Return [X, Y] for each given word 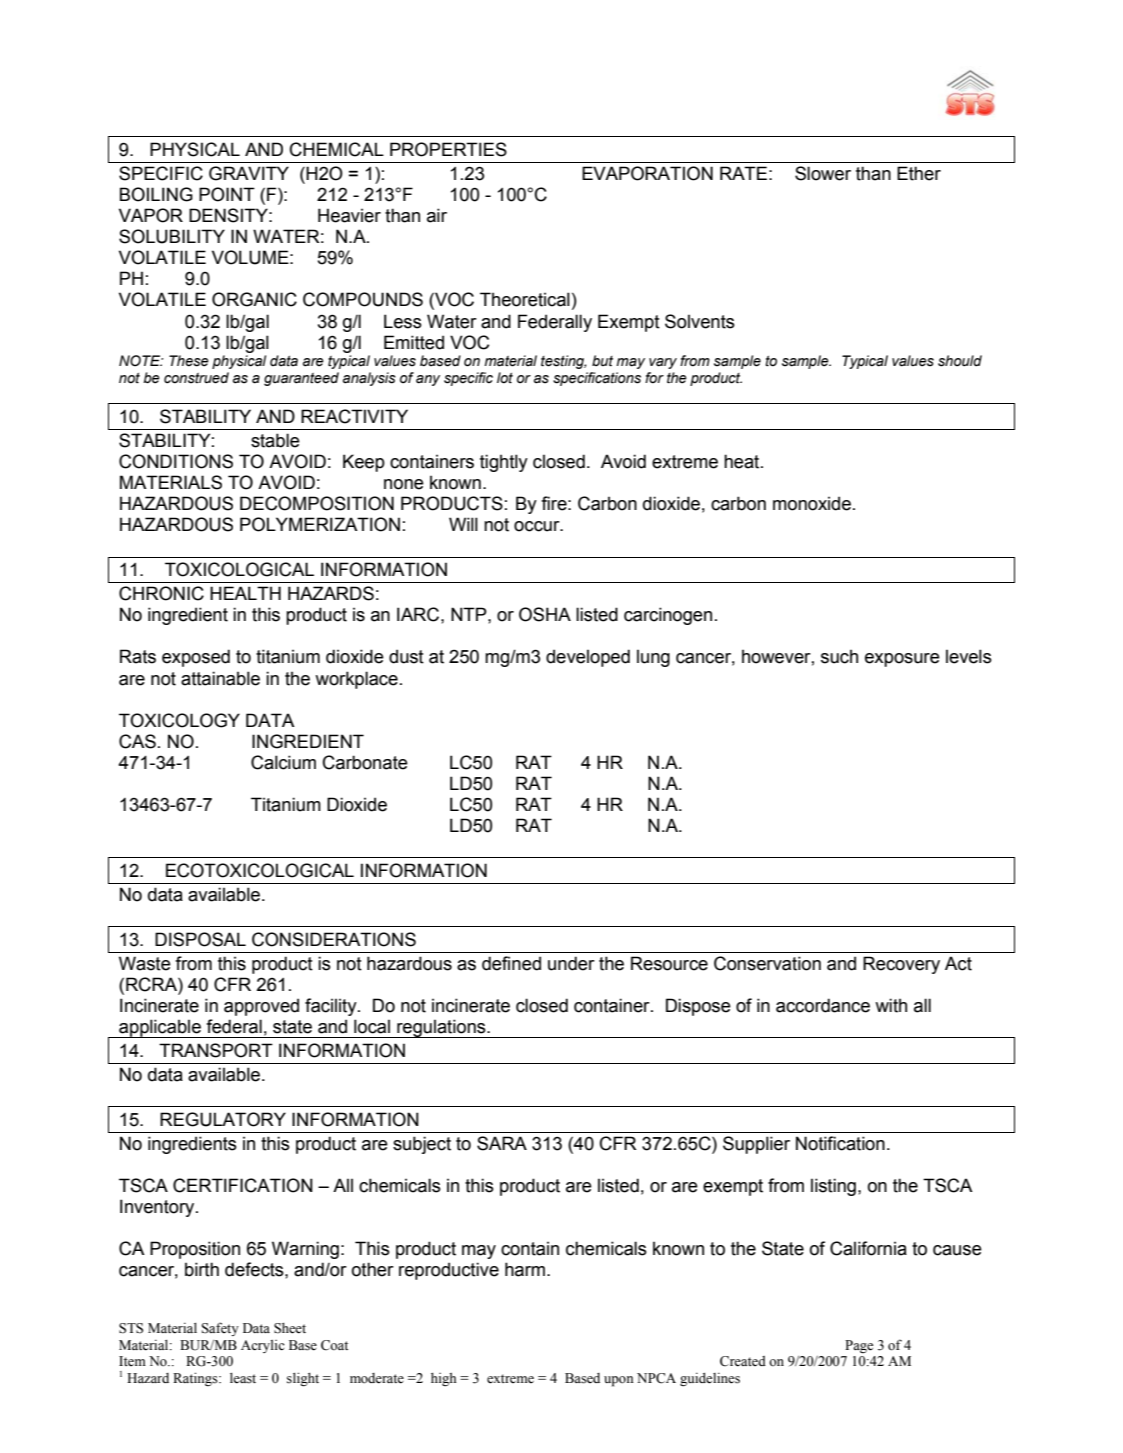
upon [619, 1381]
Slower [823, 173]
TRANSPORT [216, 1050]
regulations [441, 1028]
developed [588, 658]
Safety [220, 1329]
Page [859, 1346]
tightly [504, 463]
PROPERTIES [448, 149]
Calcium [283, 762]
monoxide [812, 503]
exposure [902, 660]
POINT [227, 194]
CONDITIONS [176, 461]
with [891, 1005]
